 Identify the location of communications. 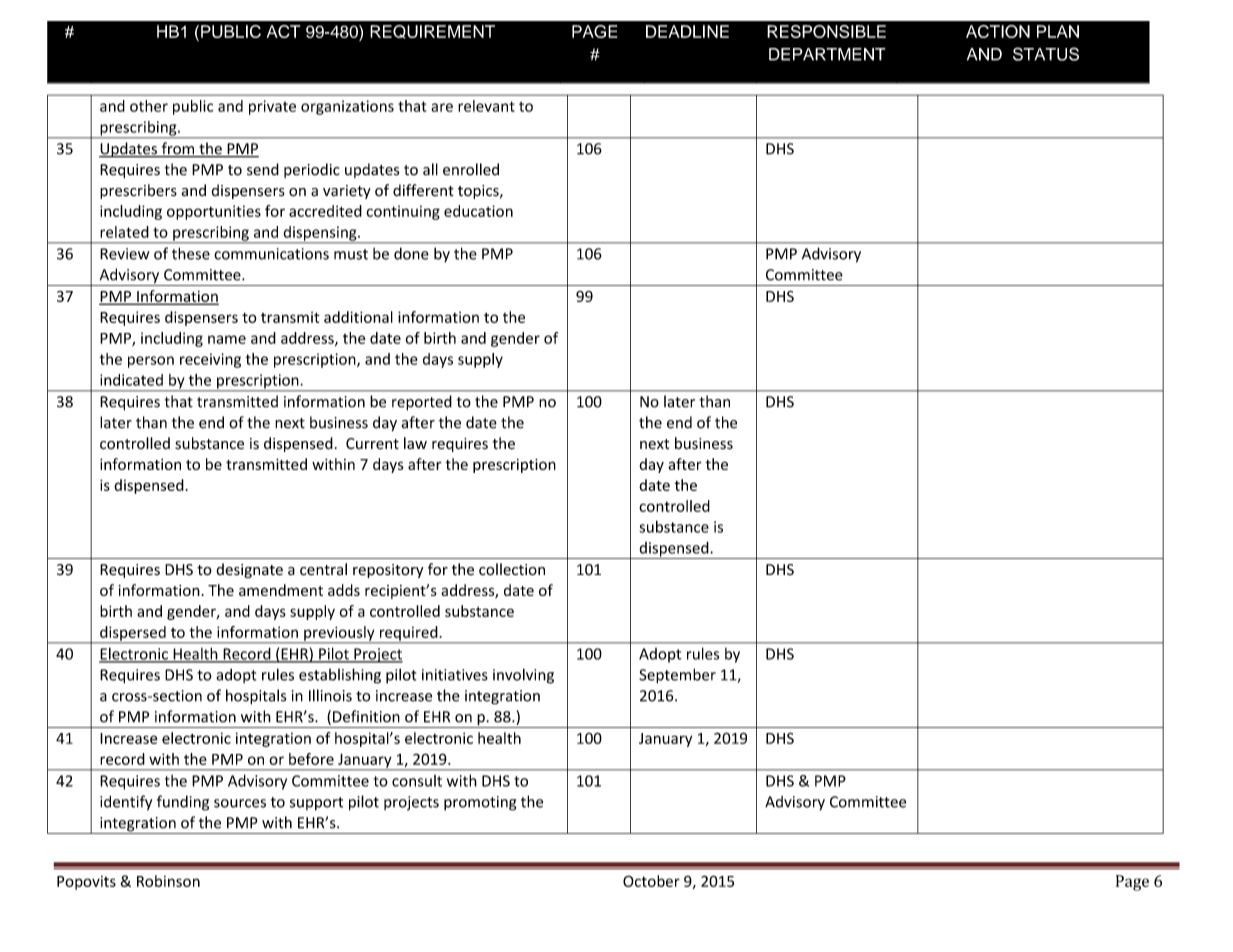
(271, 254).
